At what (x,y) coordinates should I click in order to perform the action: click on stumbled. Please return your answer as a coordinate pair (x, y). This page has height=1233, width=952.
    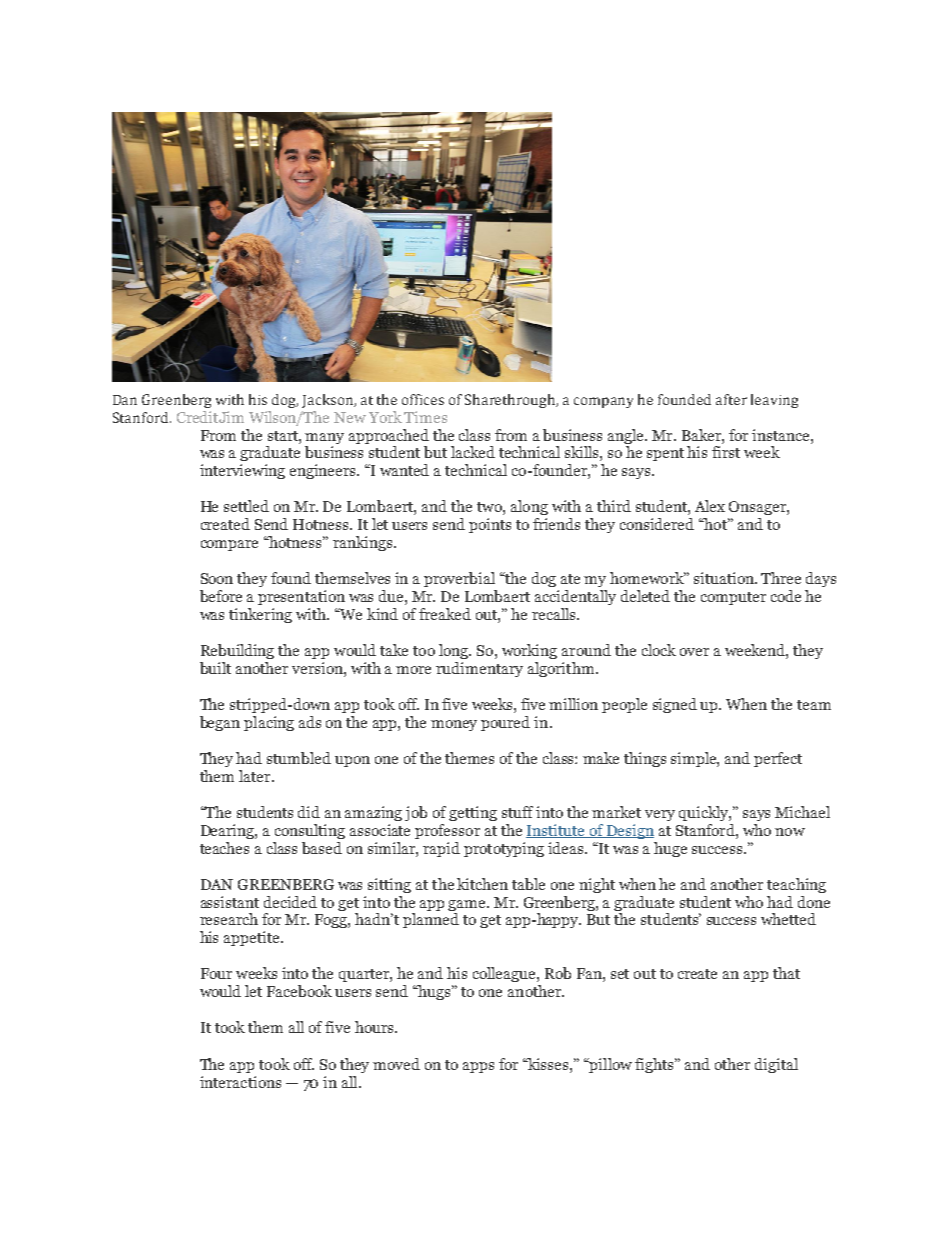
    Looking at the image, I should click on (299, 758).
